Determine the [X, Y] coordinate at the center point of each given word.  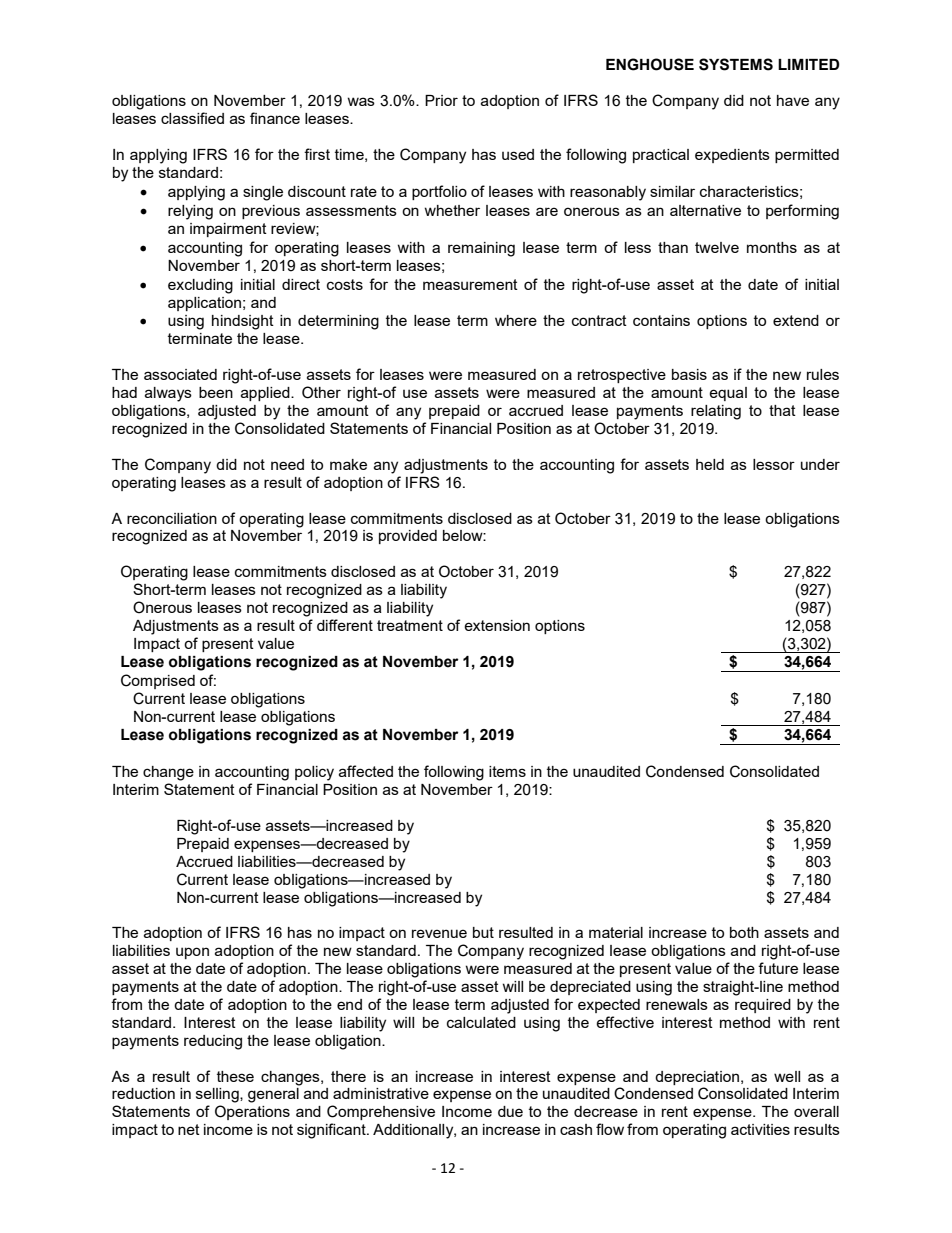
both [744, 932]
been [216, 392]
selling [218, 1095]
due [510, 1111]
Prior [441, 100]
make [348, 464]
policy [314, 773]
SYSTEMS [736, 64]
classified [192, 118]
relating [716, 412]
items [507, 771]
